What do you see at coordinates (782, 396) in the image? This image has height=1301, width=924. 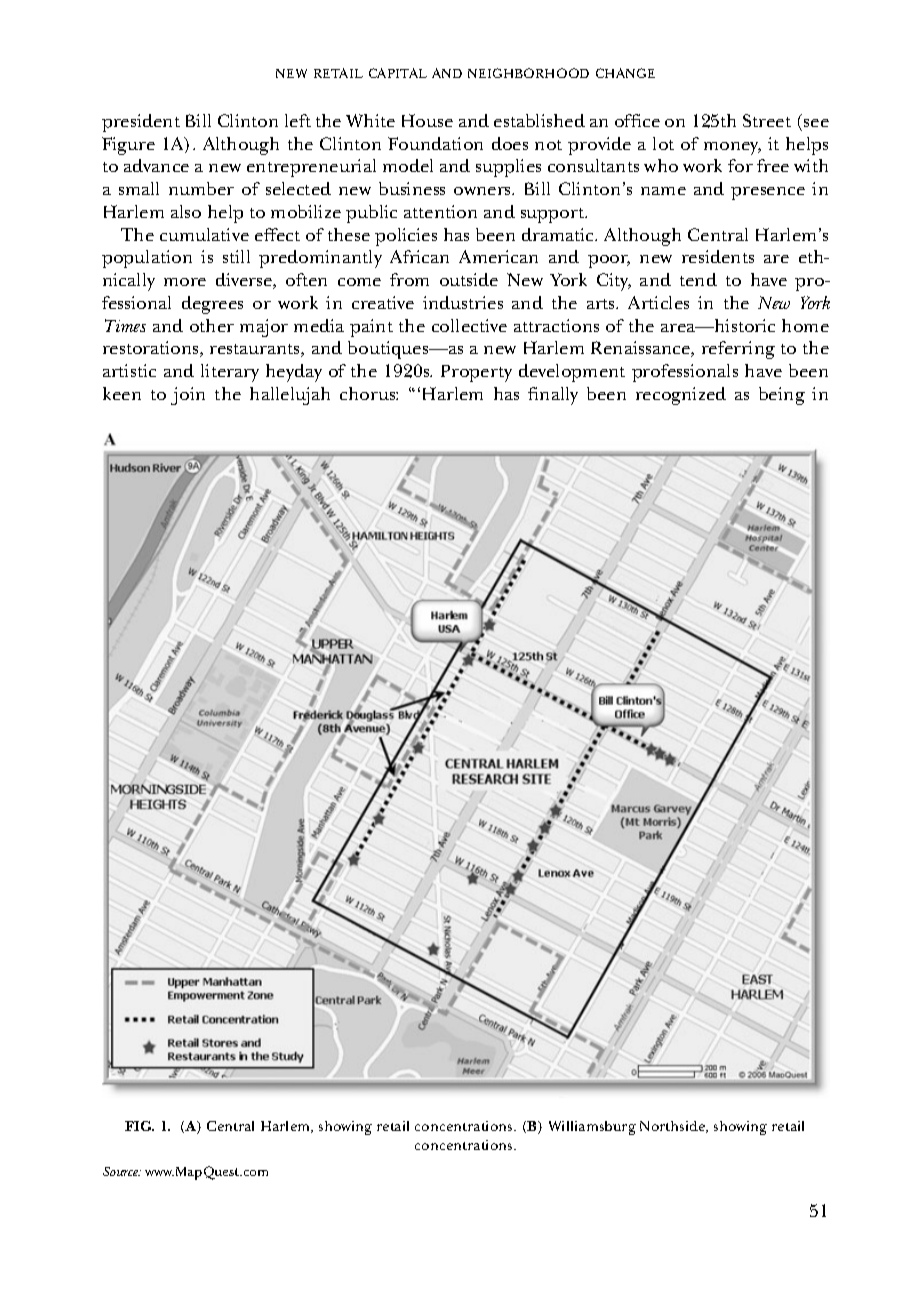 I see `being` at bounding box center [782, 396].
